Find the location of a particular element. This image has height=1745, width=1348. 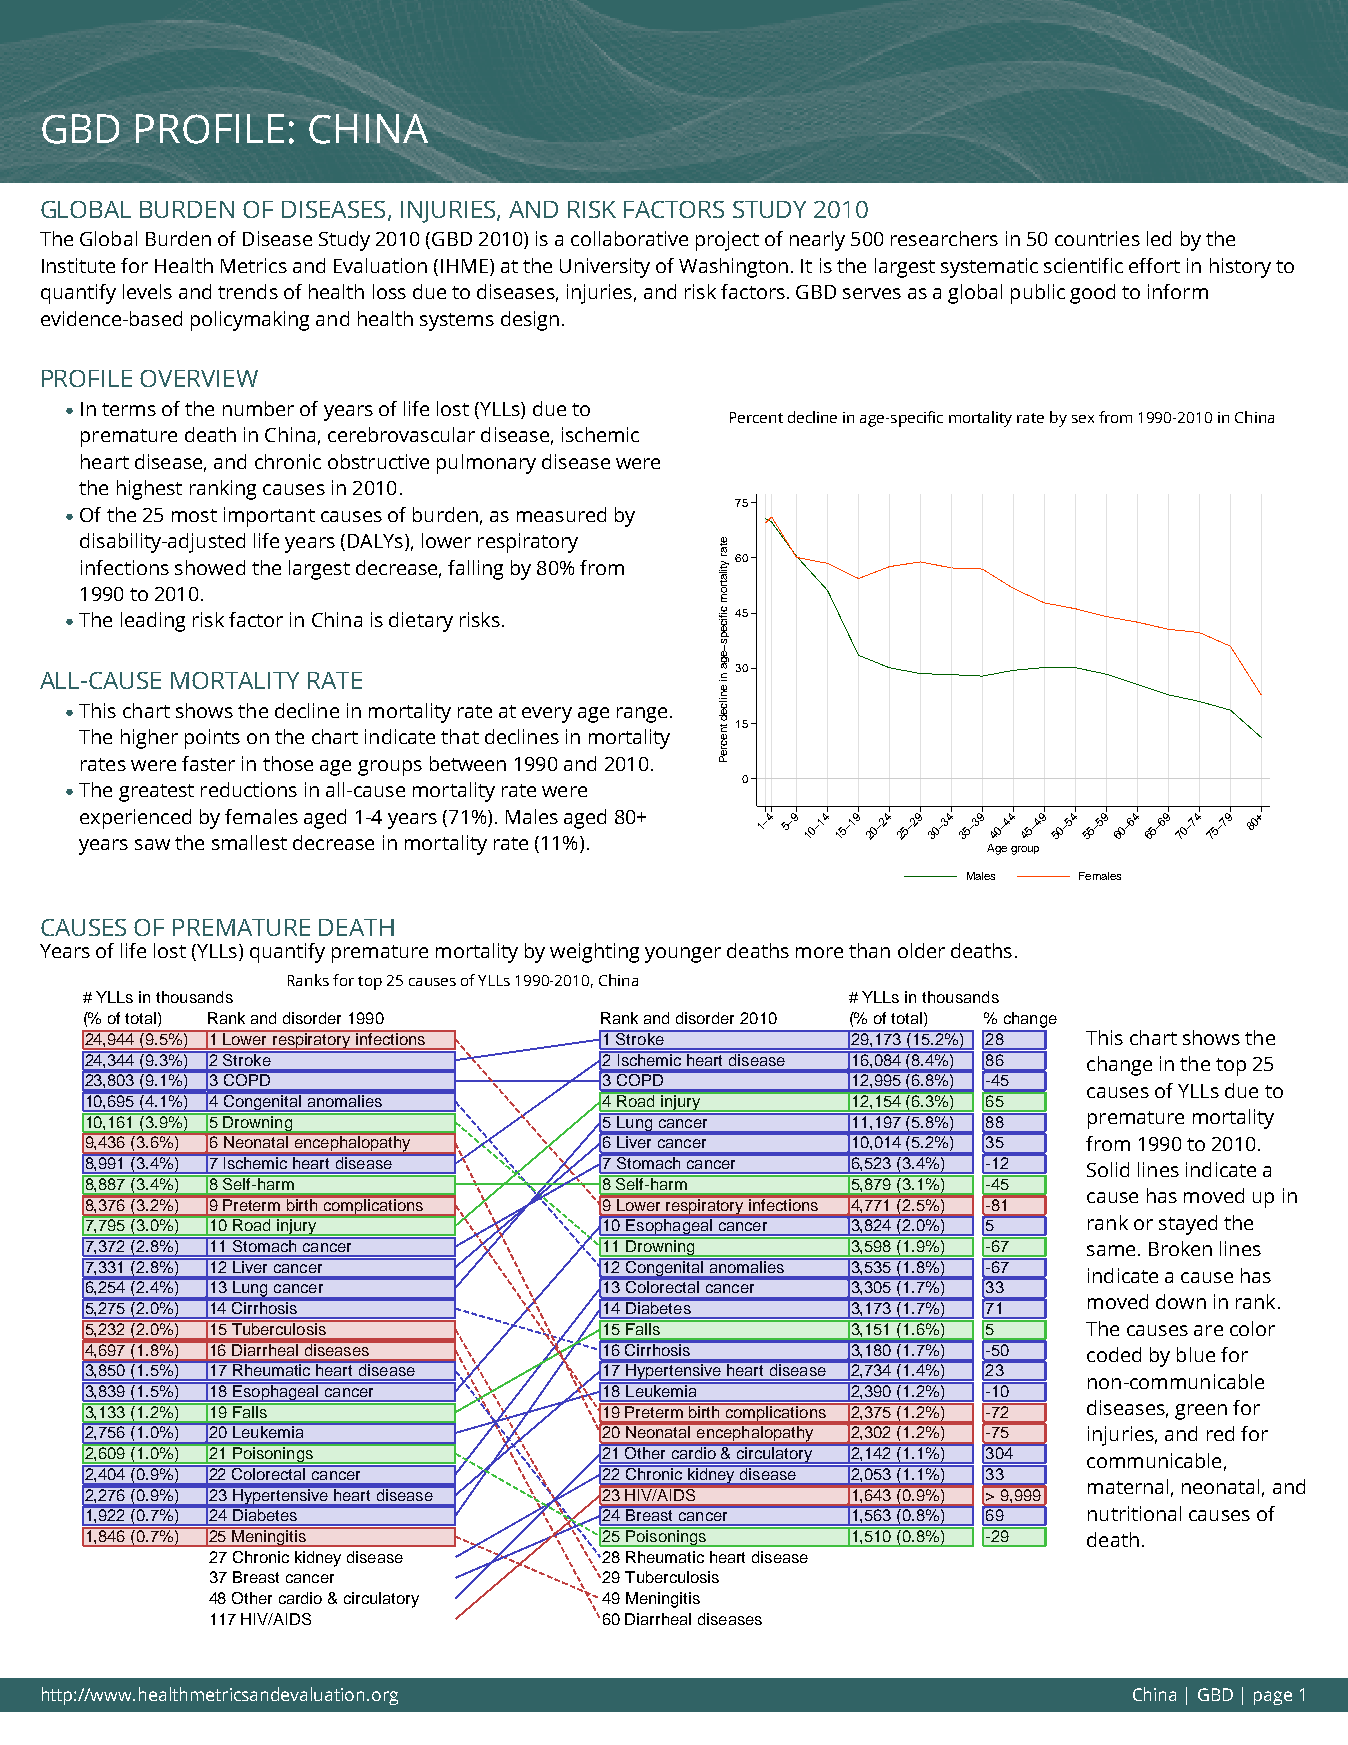

trends is located at coordinates (248, 291).
